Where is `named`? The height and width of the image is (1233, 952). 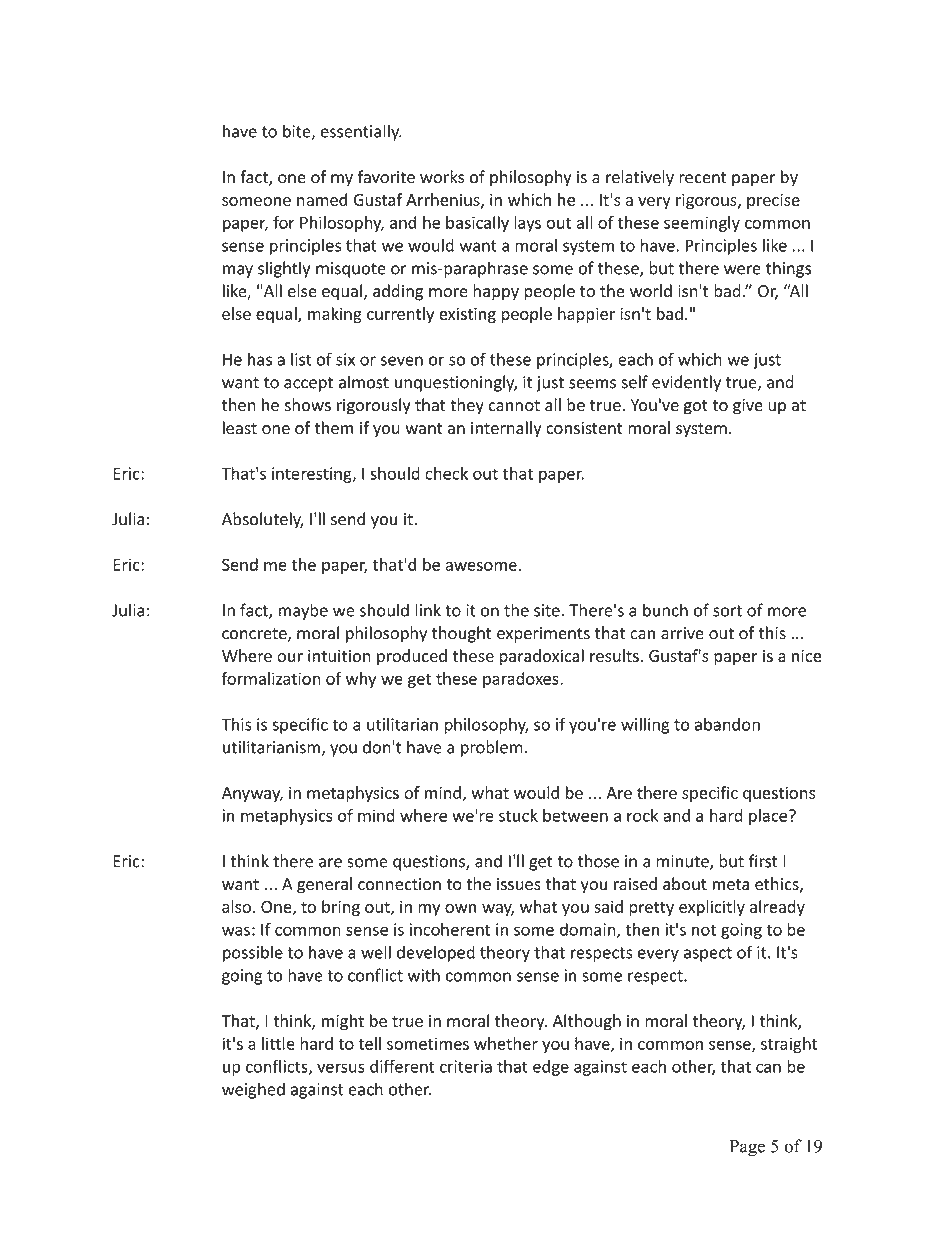
named is located at coordinates (322, 199).
